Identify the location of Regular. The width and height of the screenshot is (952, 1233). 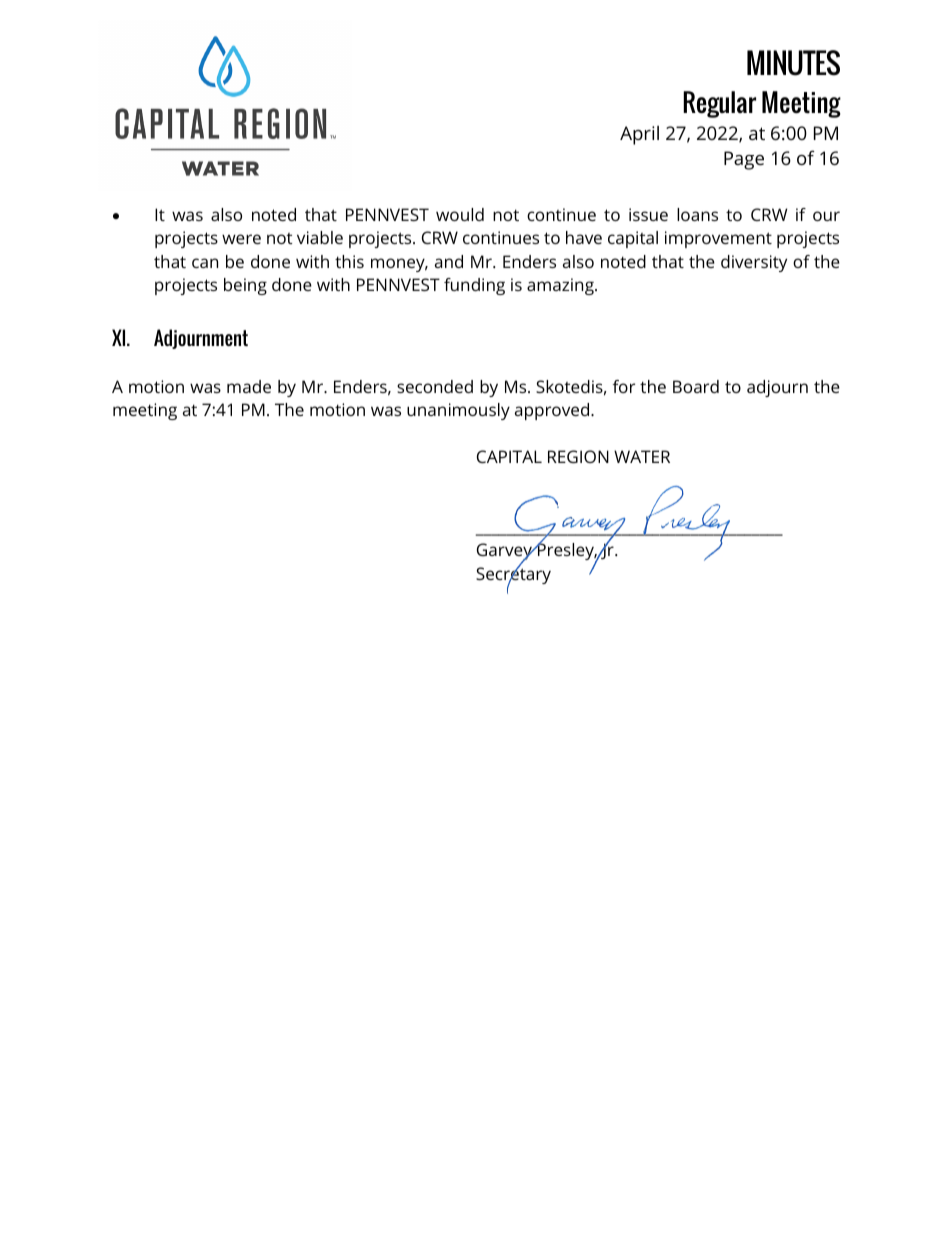
(719, 104).
